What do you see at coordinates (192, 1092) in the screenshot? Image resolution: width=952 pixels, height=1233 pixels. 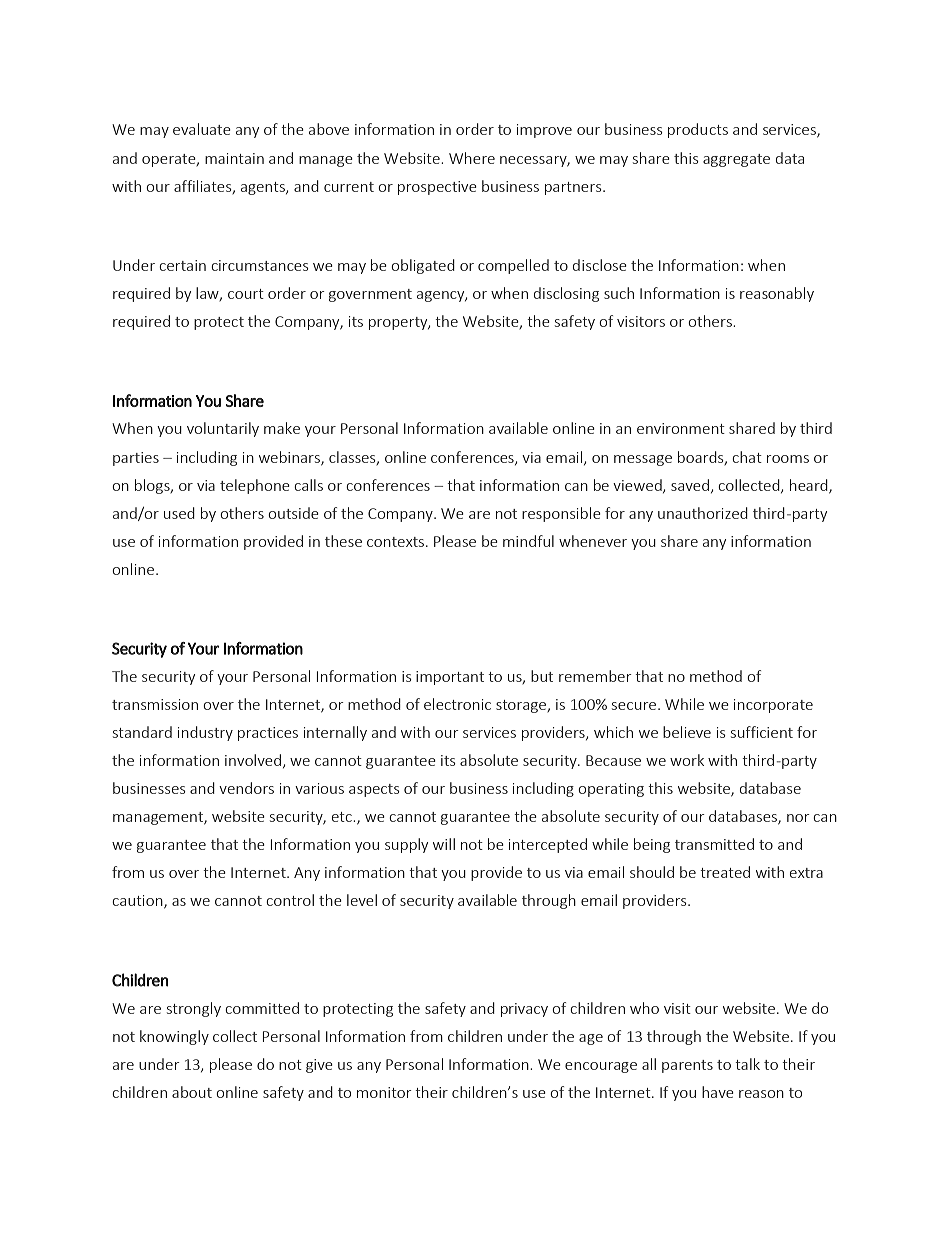 I see `about` at bounding box center [192, 1092].
